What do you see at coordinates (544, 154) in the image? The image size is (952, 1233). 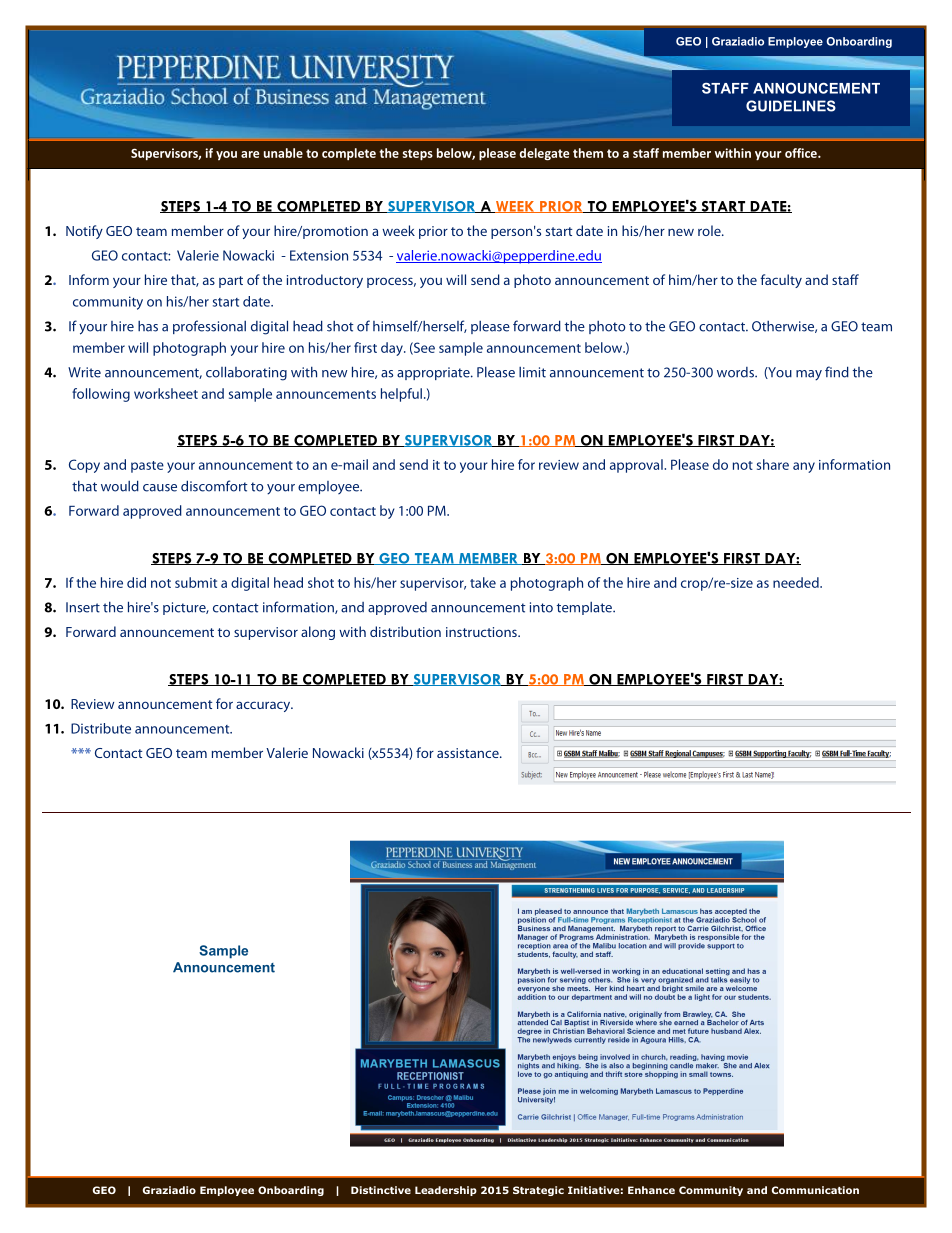 I see `delegate` at bounding box center [544, 154].
